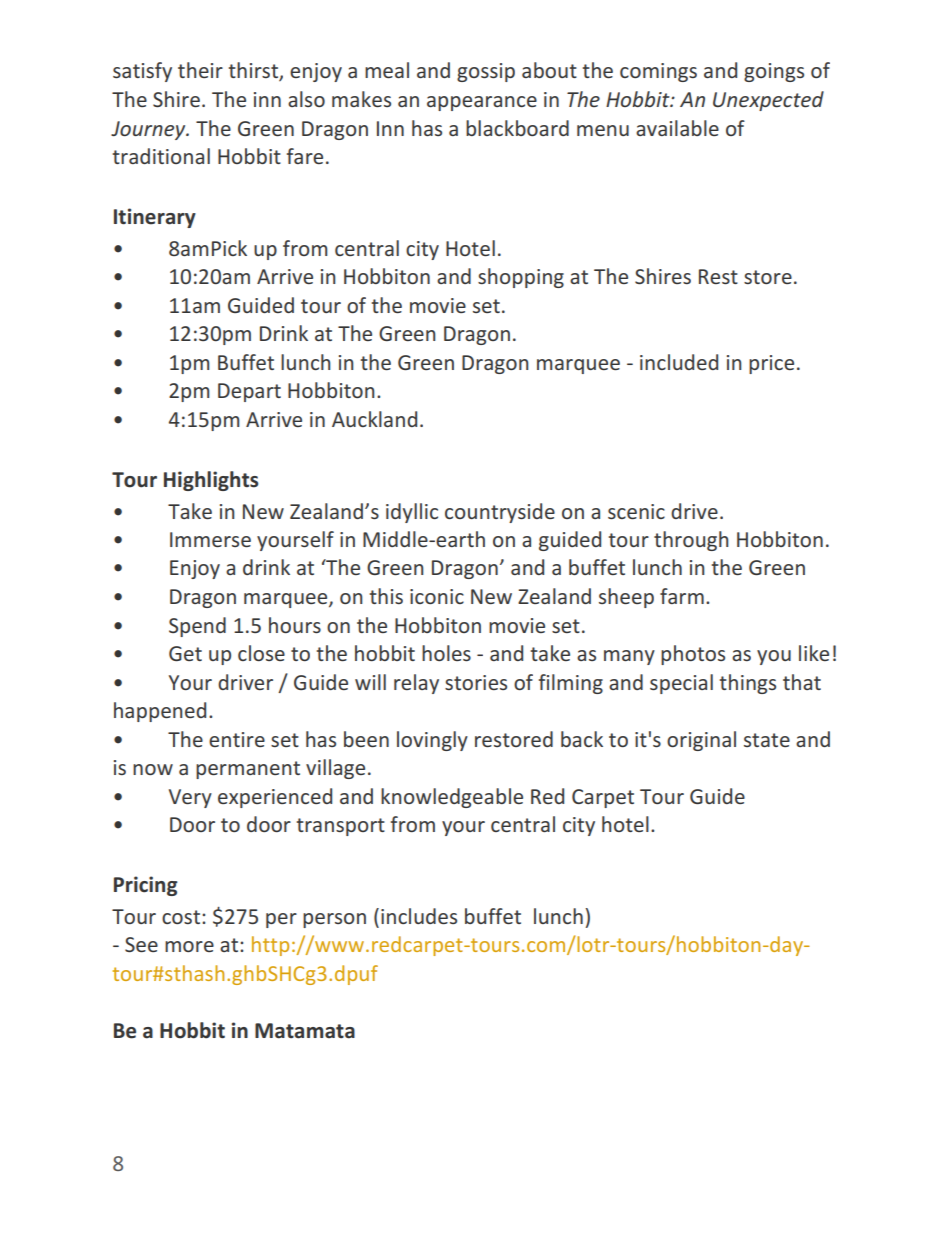 The image size is (952, 1233). What do you see at coordinates (181, 917) in the screenshot?
I see `cost` at bounding box center [181, 917].
